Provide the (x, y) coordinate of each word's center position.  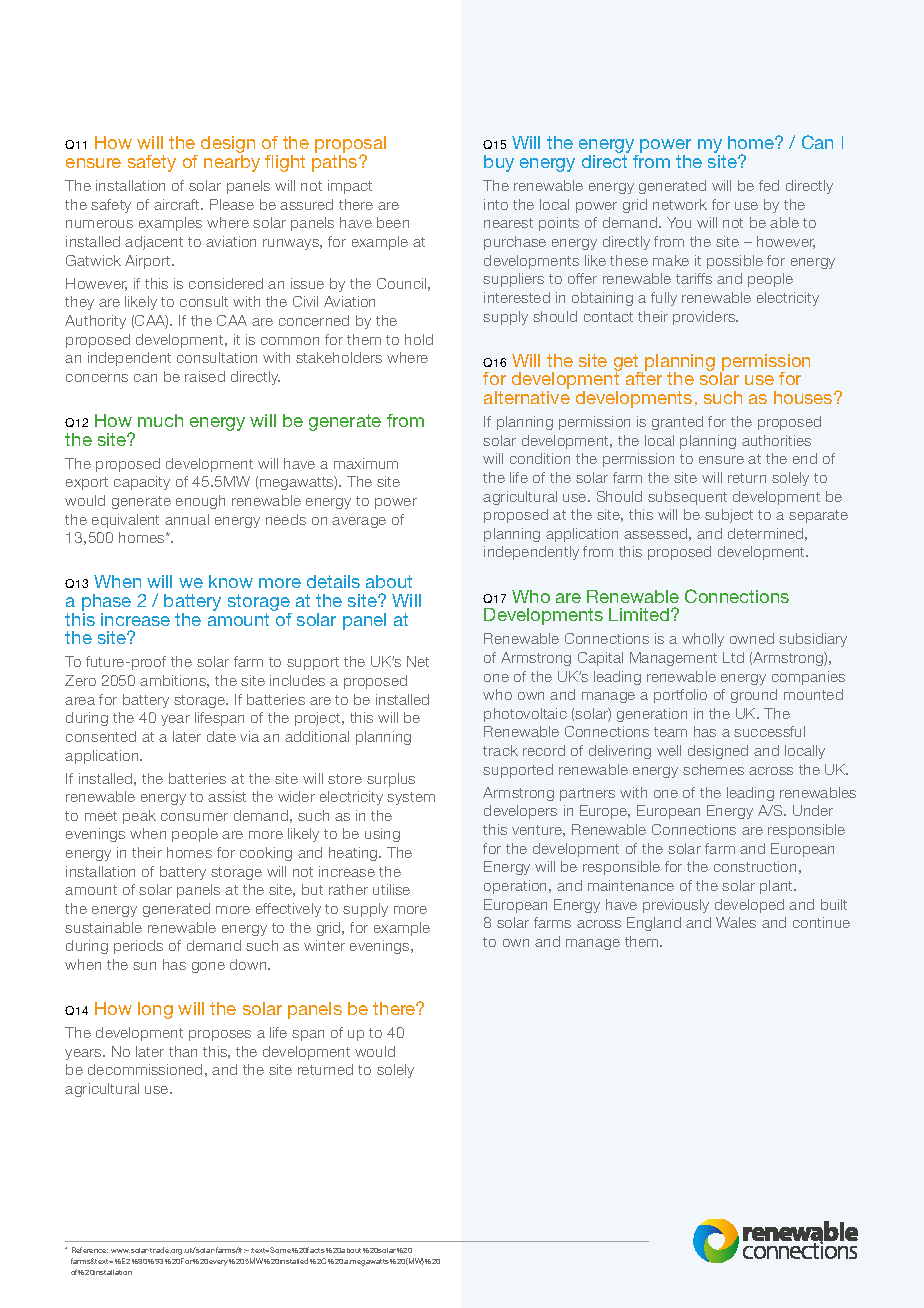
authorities (776, 440)
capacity (142, 483)
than (183, 1051)
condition (540, 458)
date (221, 736)
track (500, 750)
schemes (713, 769)
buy (499, 163)
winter (324, 945)
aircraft (178, 204)
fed (769, 185)
